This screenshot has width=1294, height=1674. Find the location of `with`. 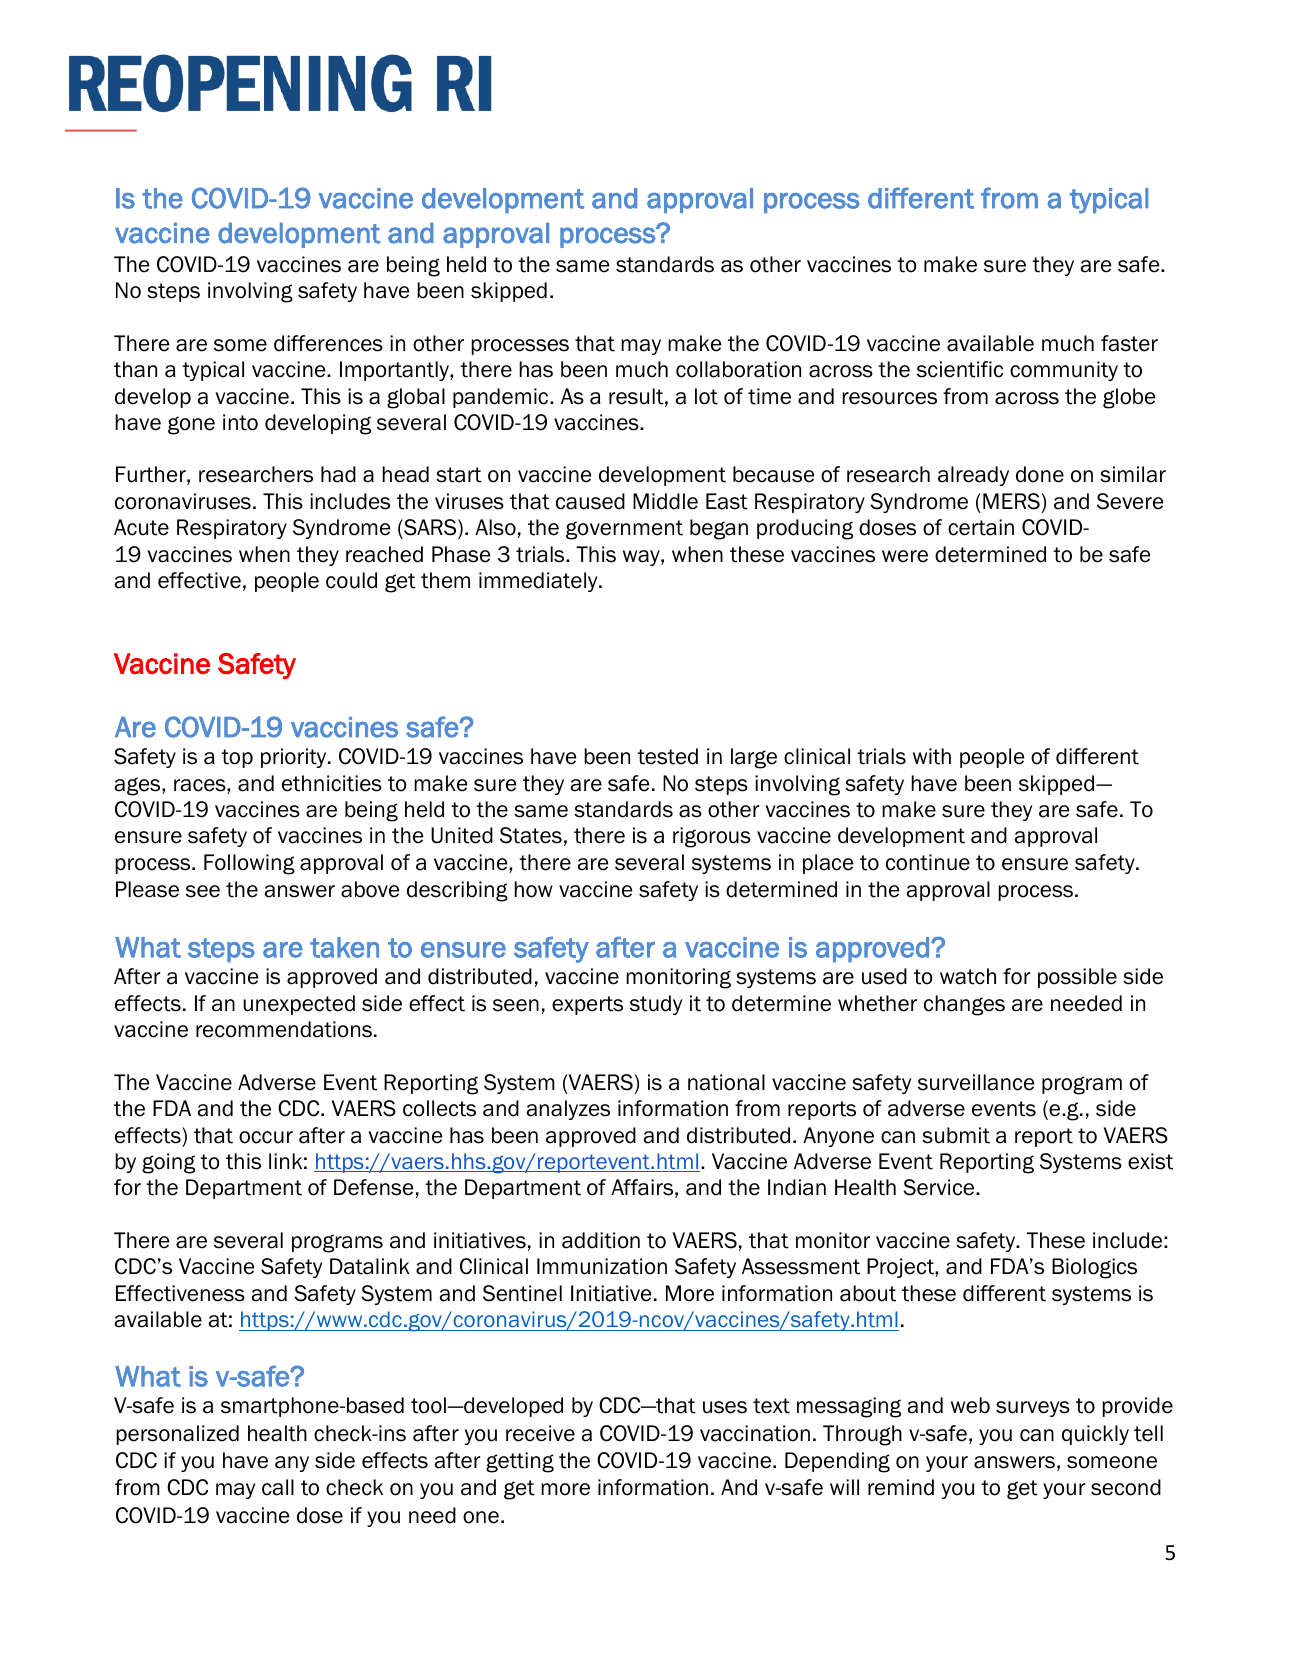

with is located at coordinates (932, 756).
